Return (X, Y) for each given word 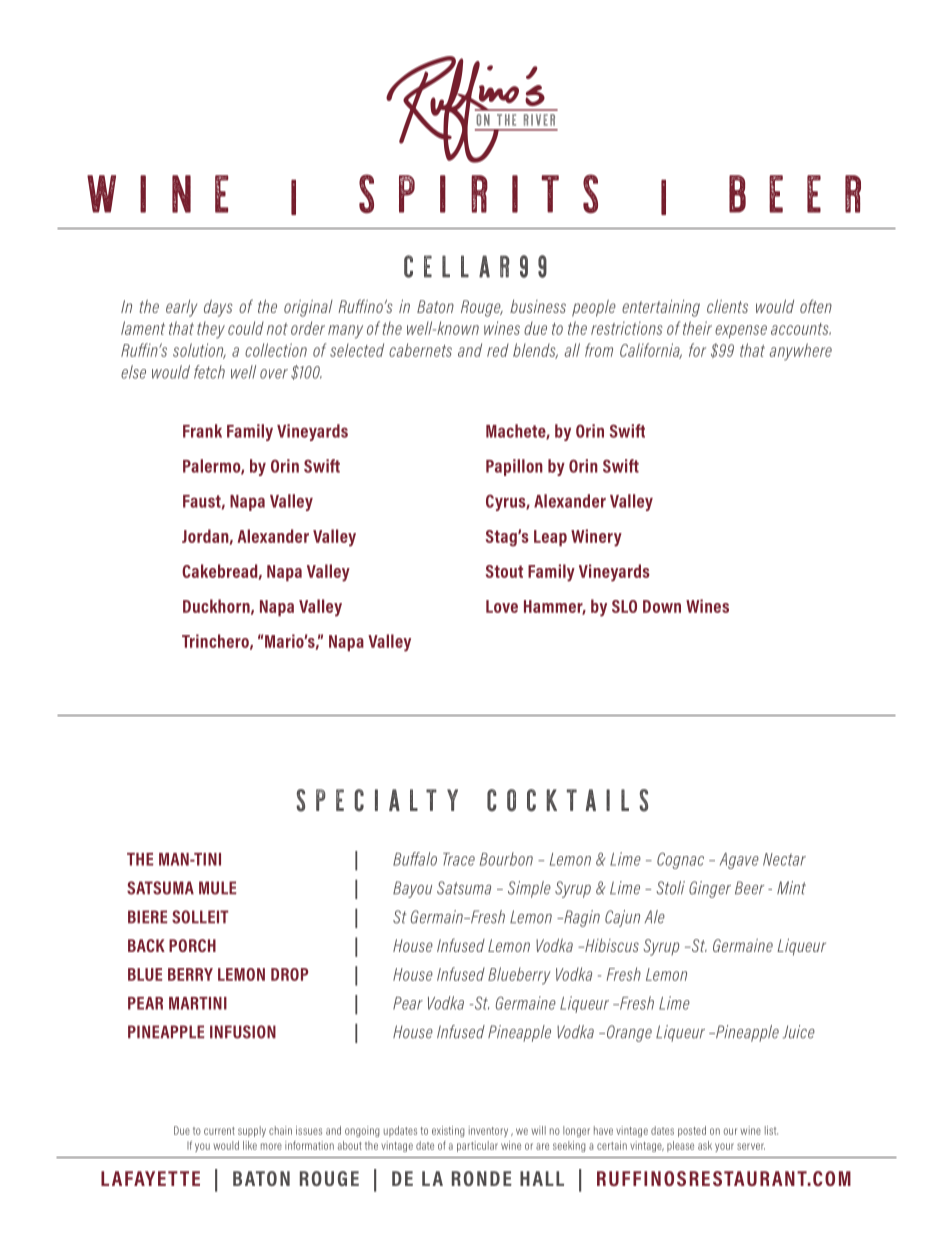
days (218, 308)
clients (727, 306)
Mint (791, 888)
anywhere (800, 352)
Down (662, 606)
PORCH (192, 945)
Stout (504, 571)
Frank (202, 431)
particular (477, 1146)
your (724, 1147)
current (219, 1131)
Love (502, 606)
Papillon (514, 467)
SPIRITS (478, 194)
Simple (529, 889)
